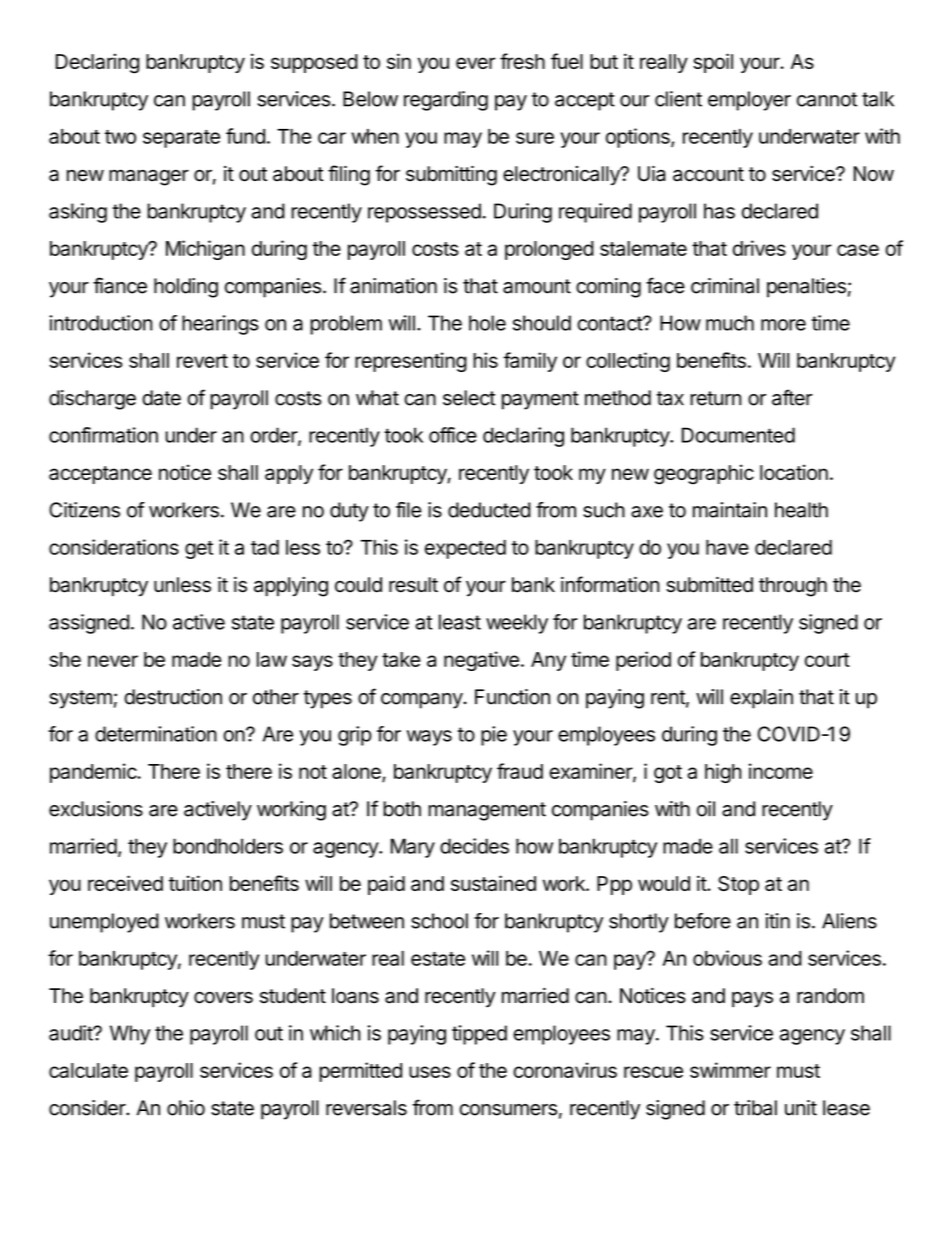 Image resolution: width=952 pixels, height=1233 pixels. What do you see at coordinates (749, 101) in the image?
I see `employer` at bounding box center [749, 101].
